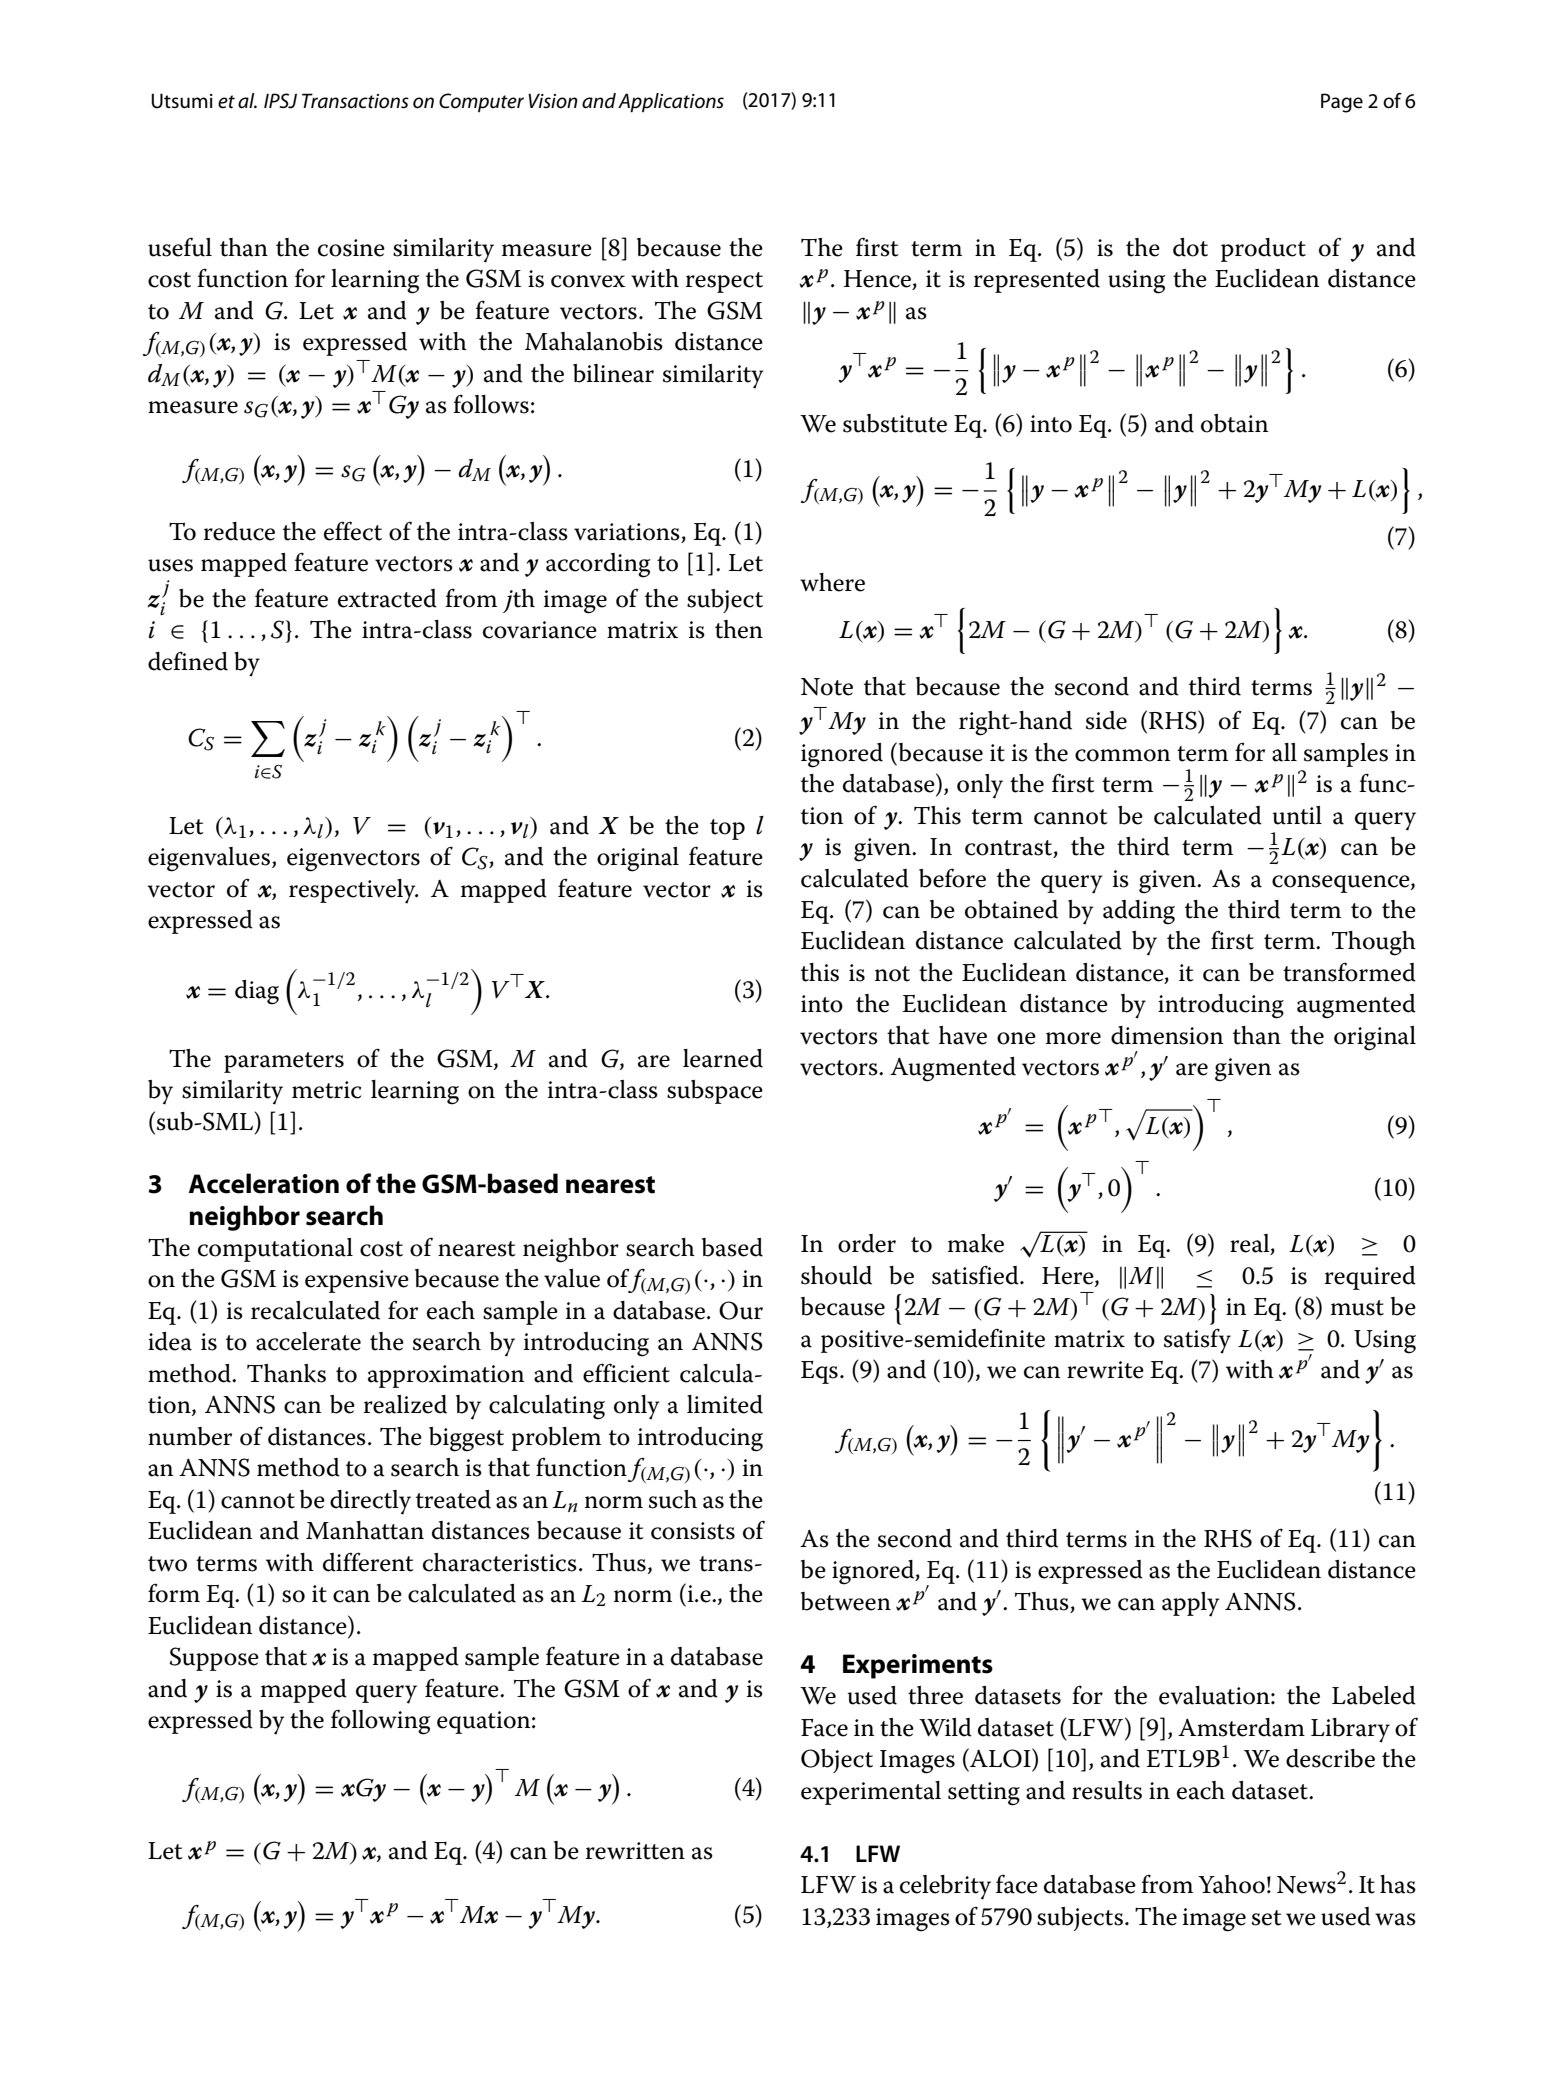 The image size is (1566, 2082). I want to click on dimension, so click(1167, 1035).
